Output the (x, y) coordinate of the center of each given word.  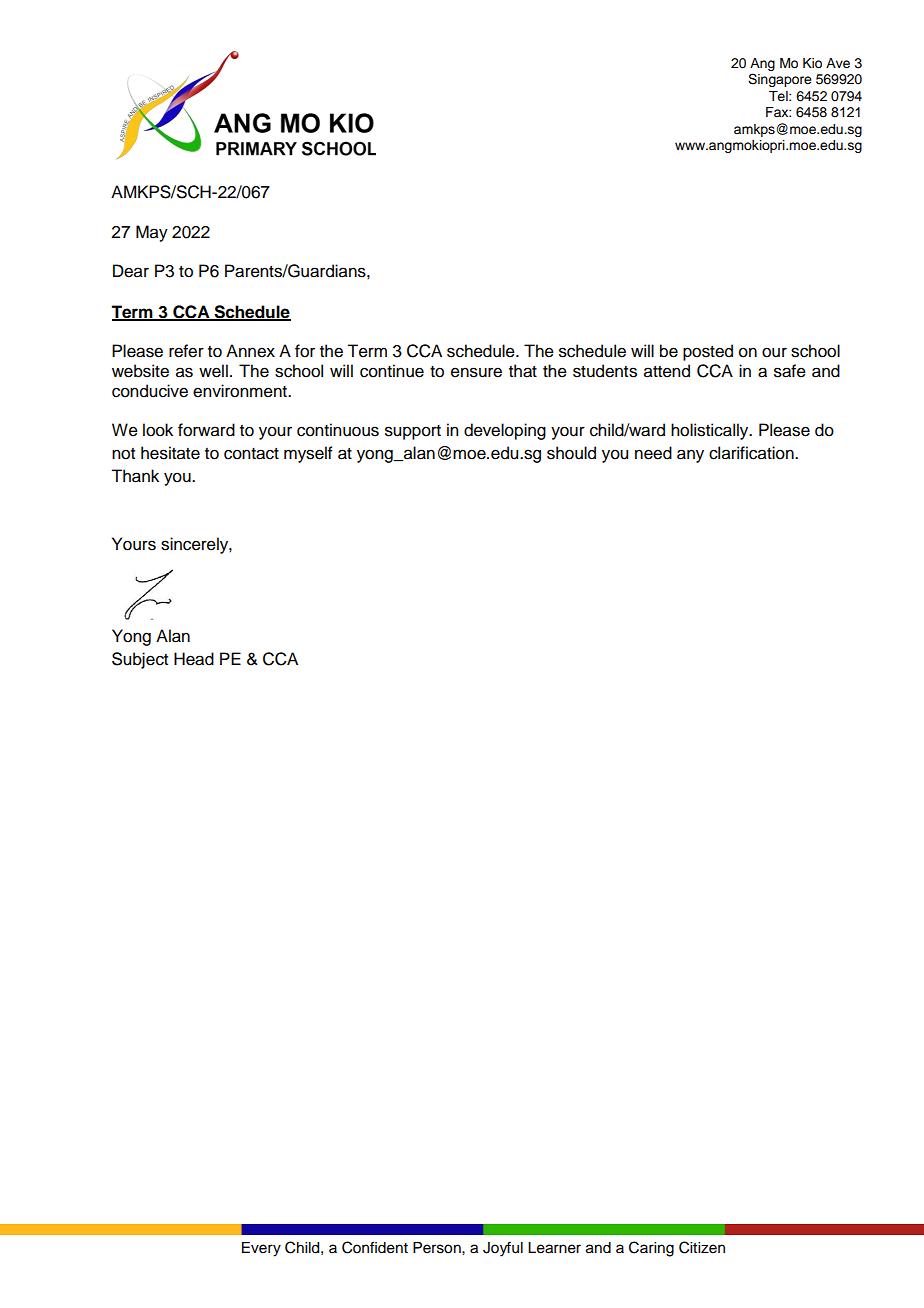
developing (505, 431)
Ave (838, 63)
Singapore (780, 80)
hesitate (170, 453)
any (690, 456)
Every (261, 1249)
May (152, 233)
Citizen (702, 1247)
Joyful (503, 1249)
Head (194, 659)
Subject (140, 660)
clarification (752, 453)
